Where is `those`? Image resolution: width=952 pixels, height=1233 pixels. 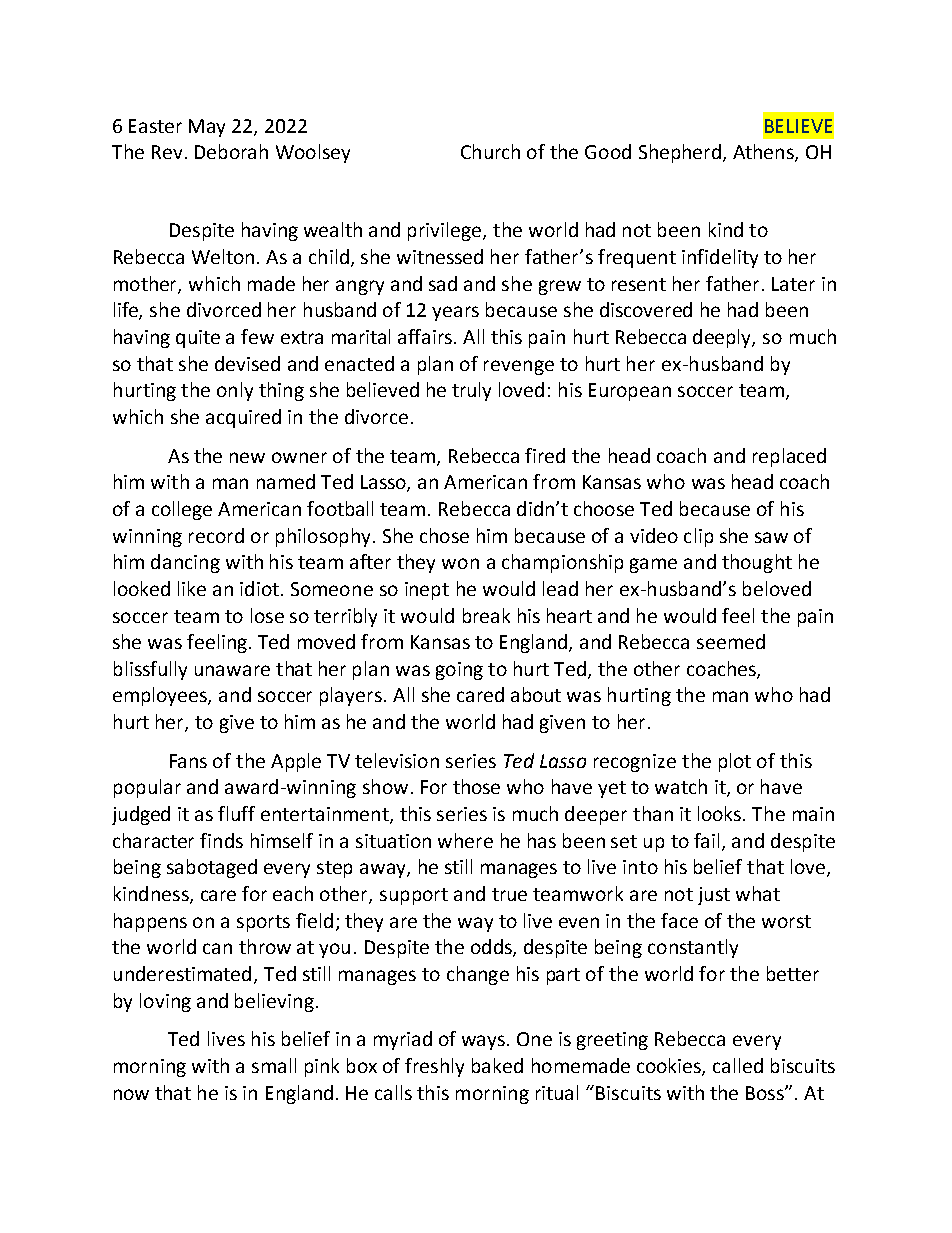 those is located at coordinates (476, 786).
